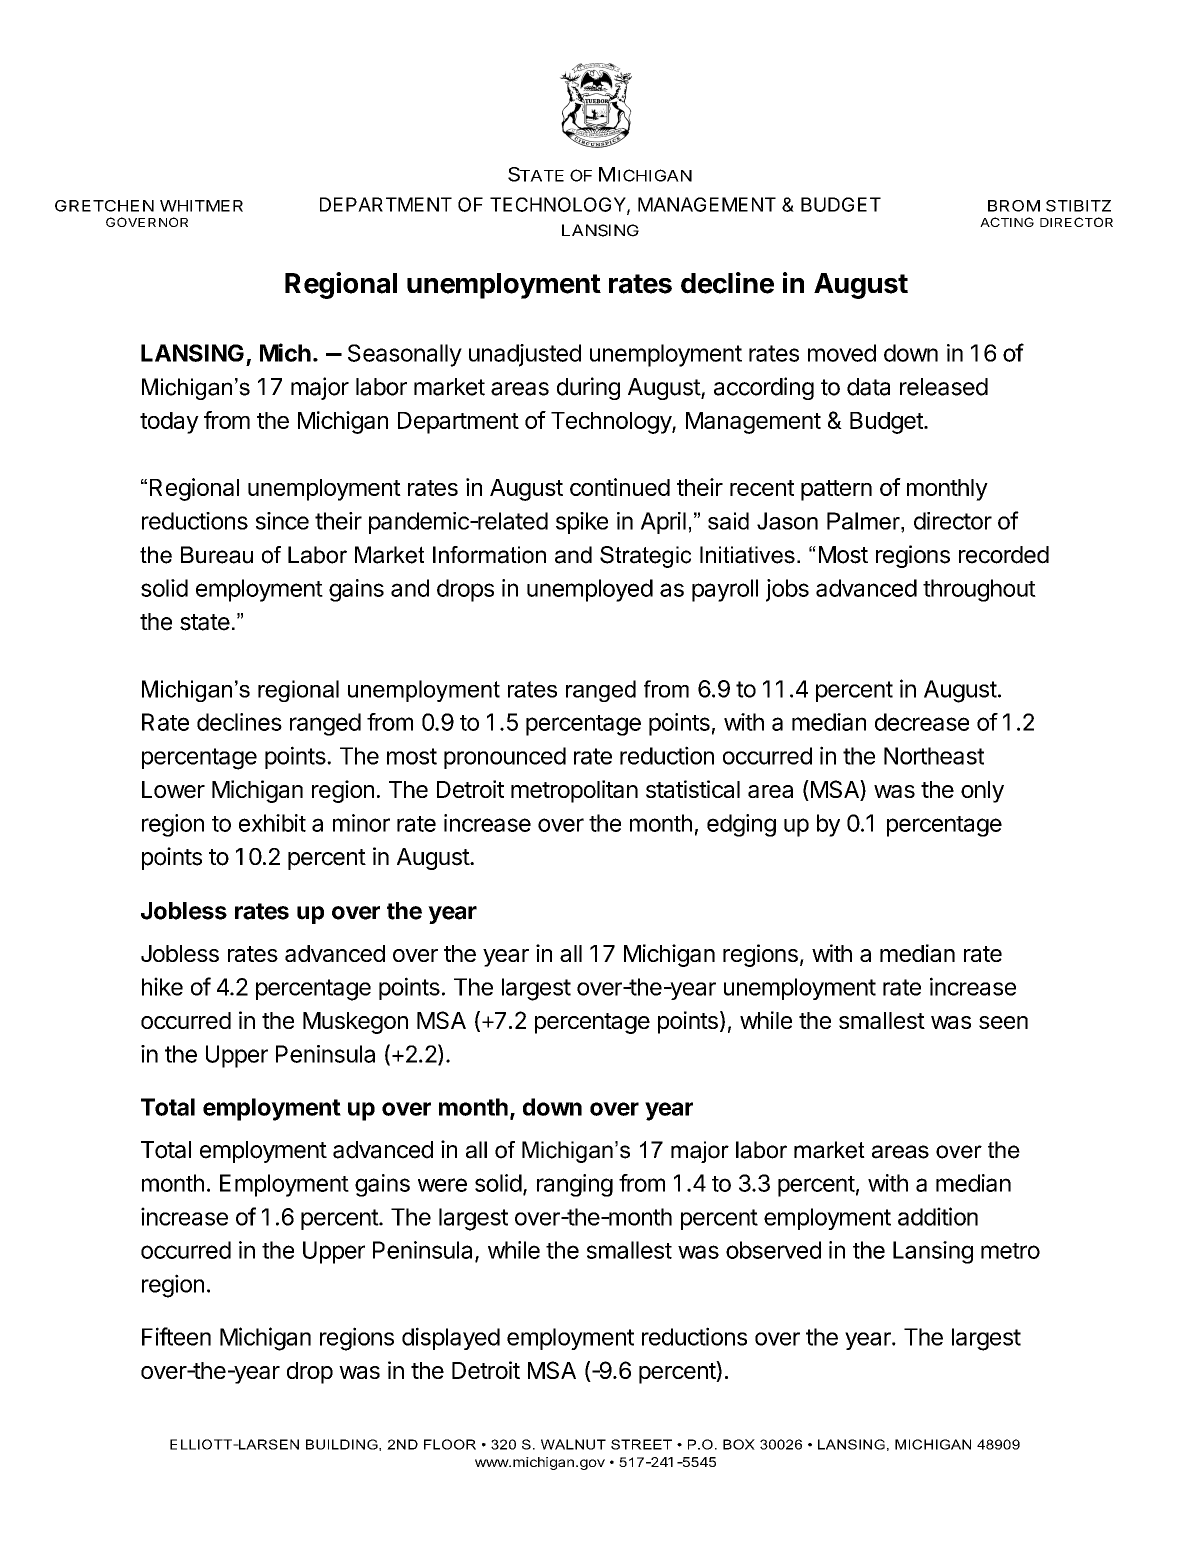 This page has height=1541, width=1191. What do you see at coordinates (1003, 1022) in the page?
I see `seen` at bounding box center [1003, 1022].
